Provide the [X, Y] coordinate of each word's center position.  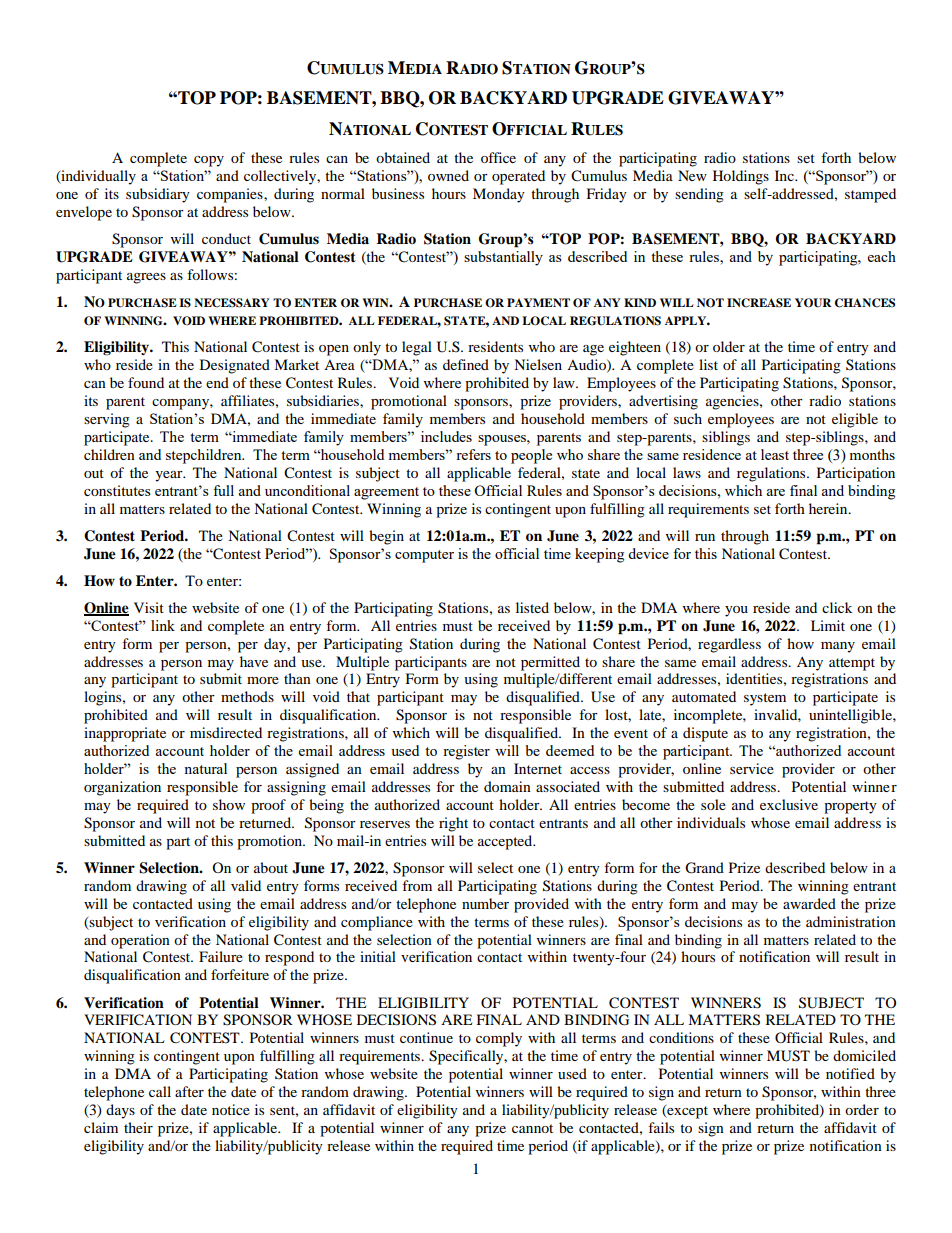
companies [231, 195]
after [189, 1091]
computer [424, 556]
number [485, 903]
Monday [499, 195]
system [765, 699]
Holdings [741, 177]
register [466, 752]
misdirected [226, 732]
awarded [809, 903]
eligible [855, 420]
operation [140, 941]
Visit [149, 607]
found [146, 382]
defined [466, 364]
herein [829, 508]
